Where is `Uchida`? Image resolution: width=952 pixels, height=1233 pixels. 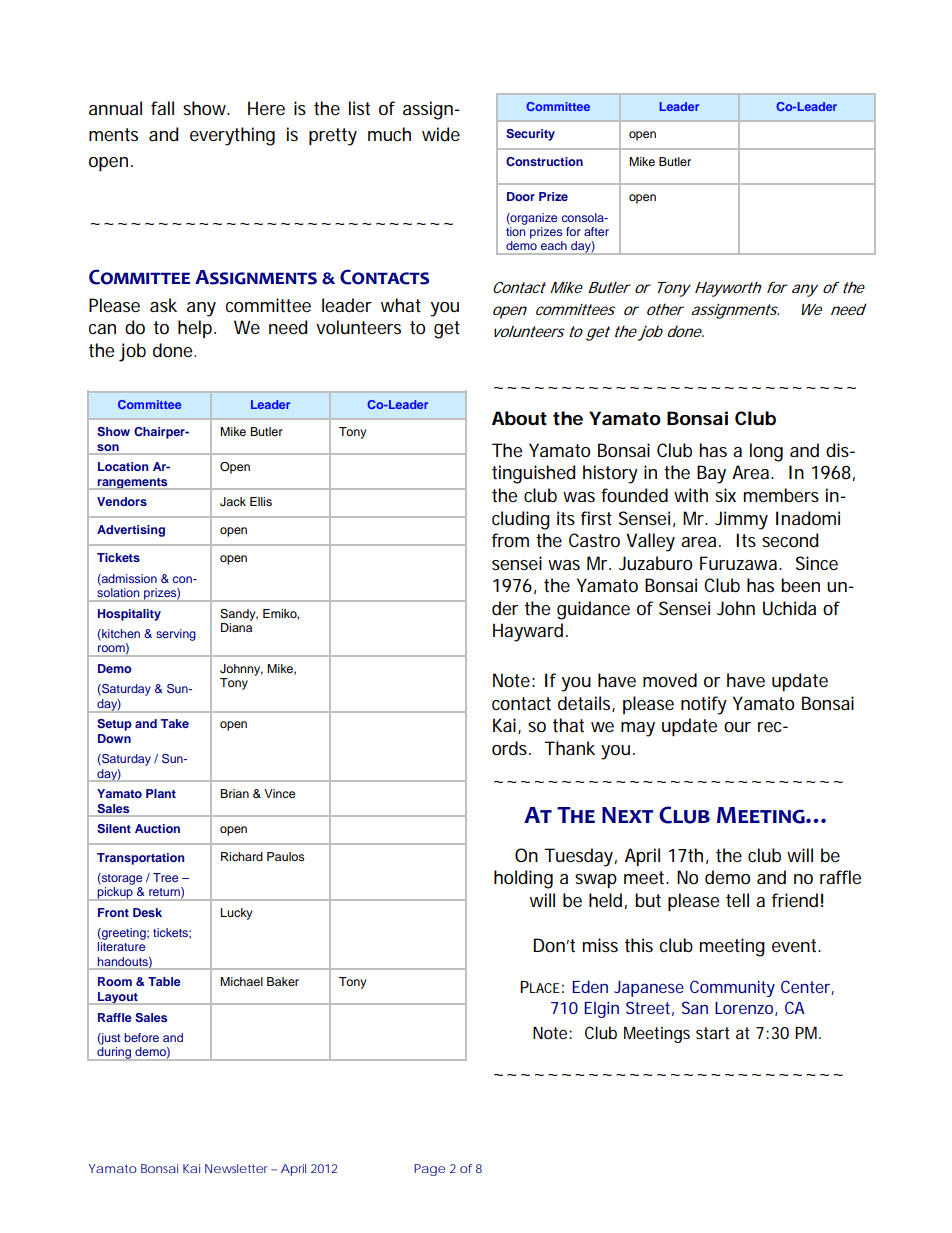 Uchida is located at coordinates (789, 608).
